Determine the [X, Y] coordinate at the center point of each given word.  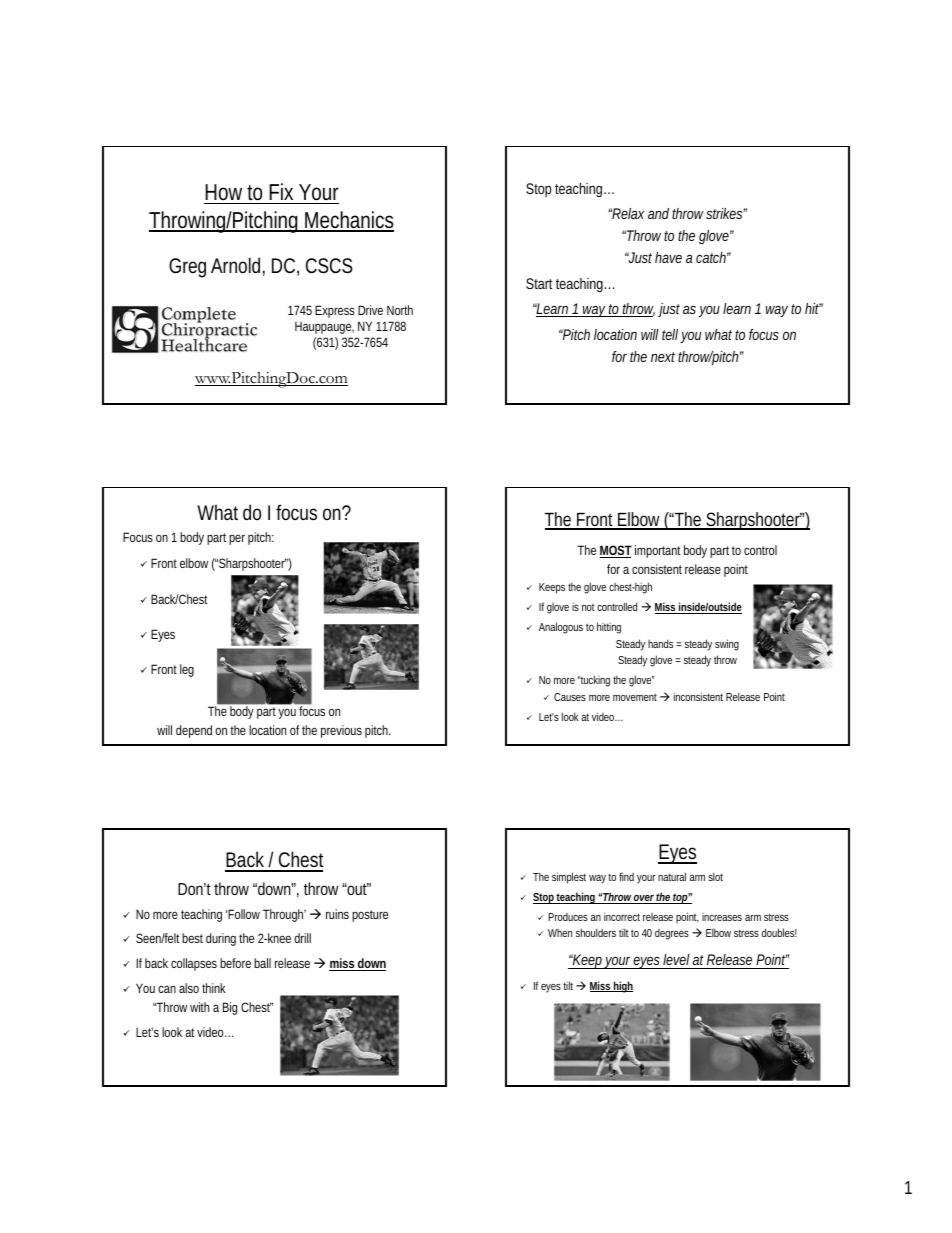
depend [194, 731]
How [223, 192]
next [663, 357]
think [214, 988]
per [237, 539]
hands [660, 643]
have [668, 257]
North [400, 310]
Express [335, 311]
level [676, 961]
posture [370, 916]
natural [672, 876]
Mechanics [348, 221]
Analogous [561, 628]
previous [341, 731]
